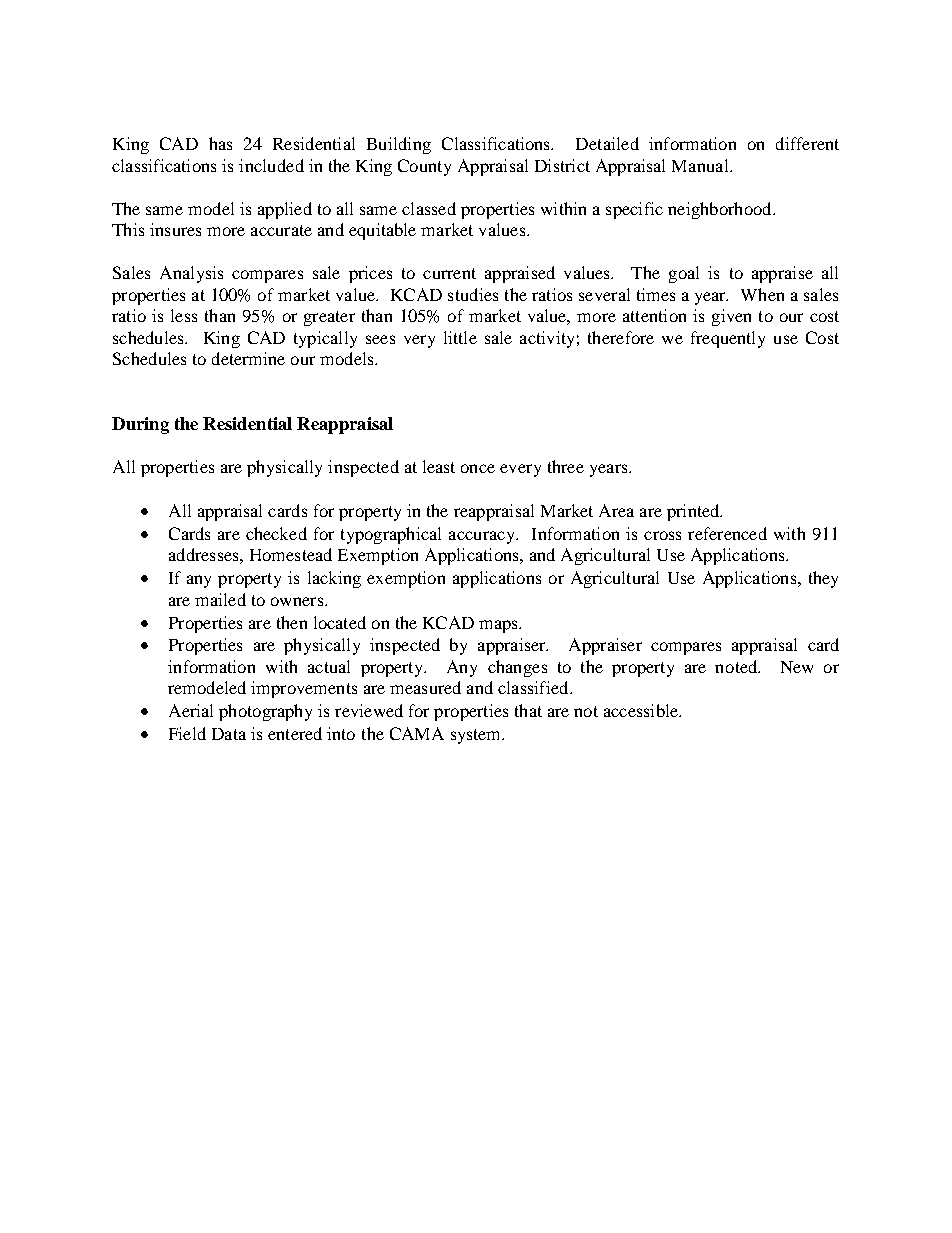 Image resolution: width=952 pixels, height=1233 pixels. I want to click on has, so click(220, 143).
